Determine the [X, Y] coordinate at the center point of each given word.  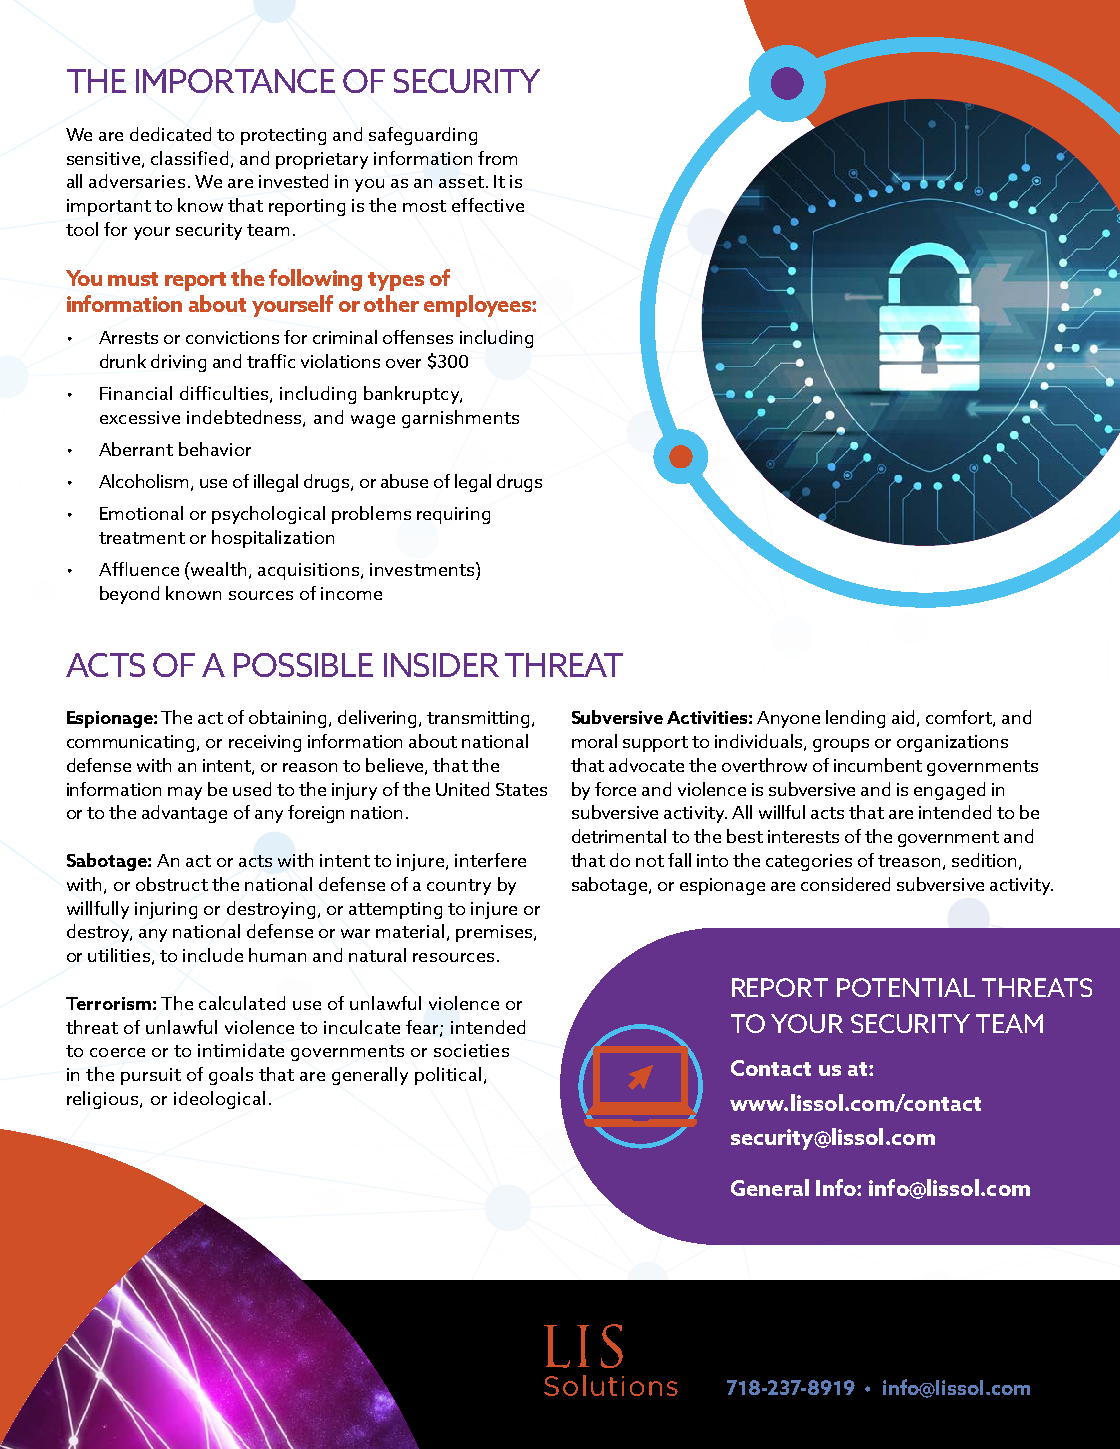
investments [423, 569]
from [497, 158]
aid [903, 717]
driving [178, 363]
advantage [184, 814]
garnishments [460, 419]
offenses [418, 337]
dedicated [170, 134]
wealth [217, 569]
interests [803, 836]
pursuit [151, 1076]
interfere [490, 860]
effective [488, 205]
